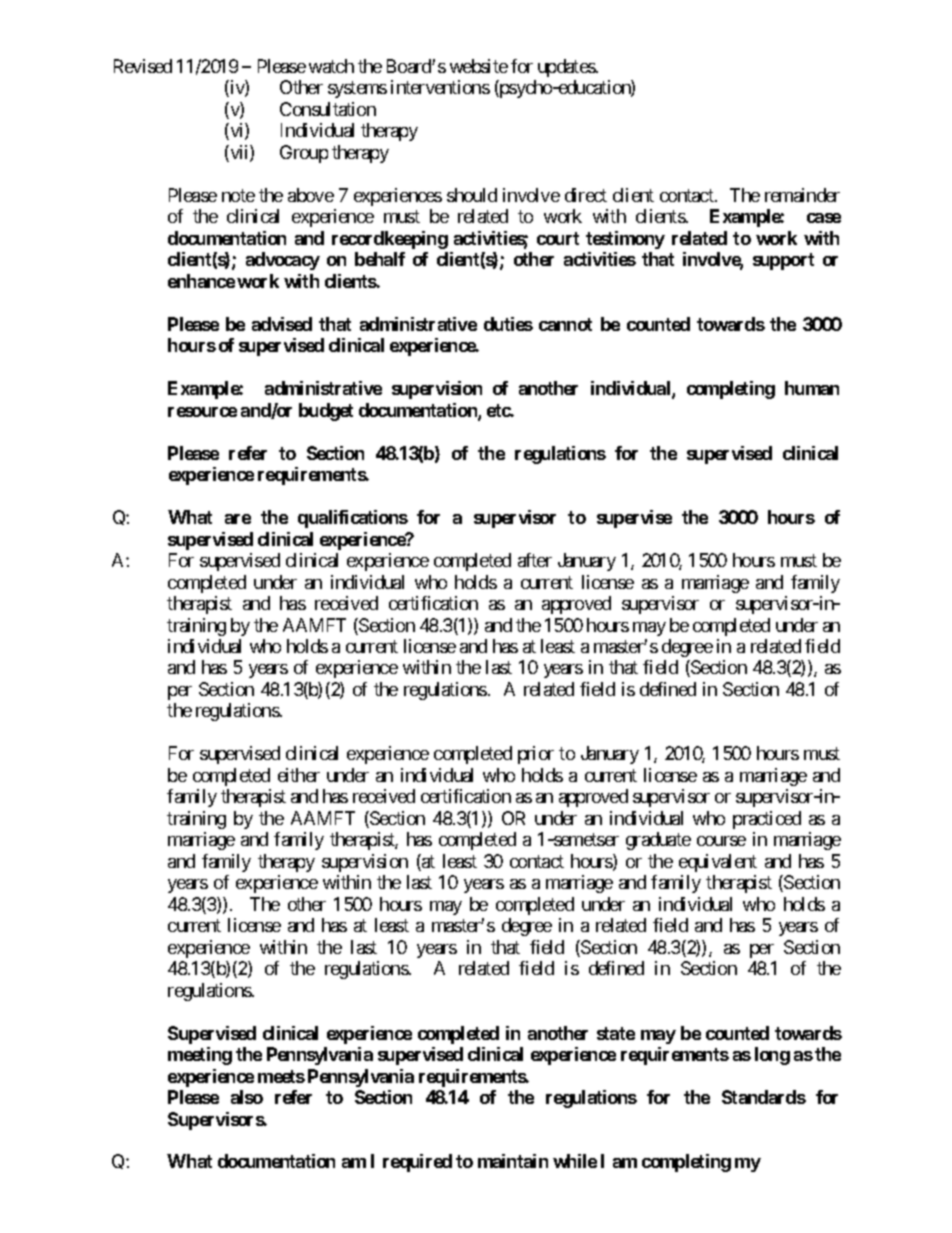  I want to click on after, so click(535, 560).
